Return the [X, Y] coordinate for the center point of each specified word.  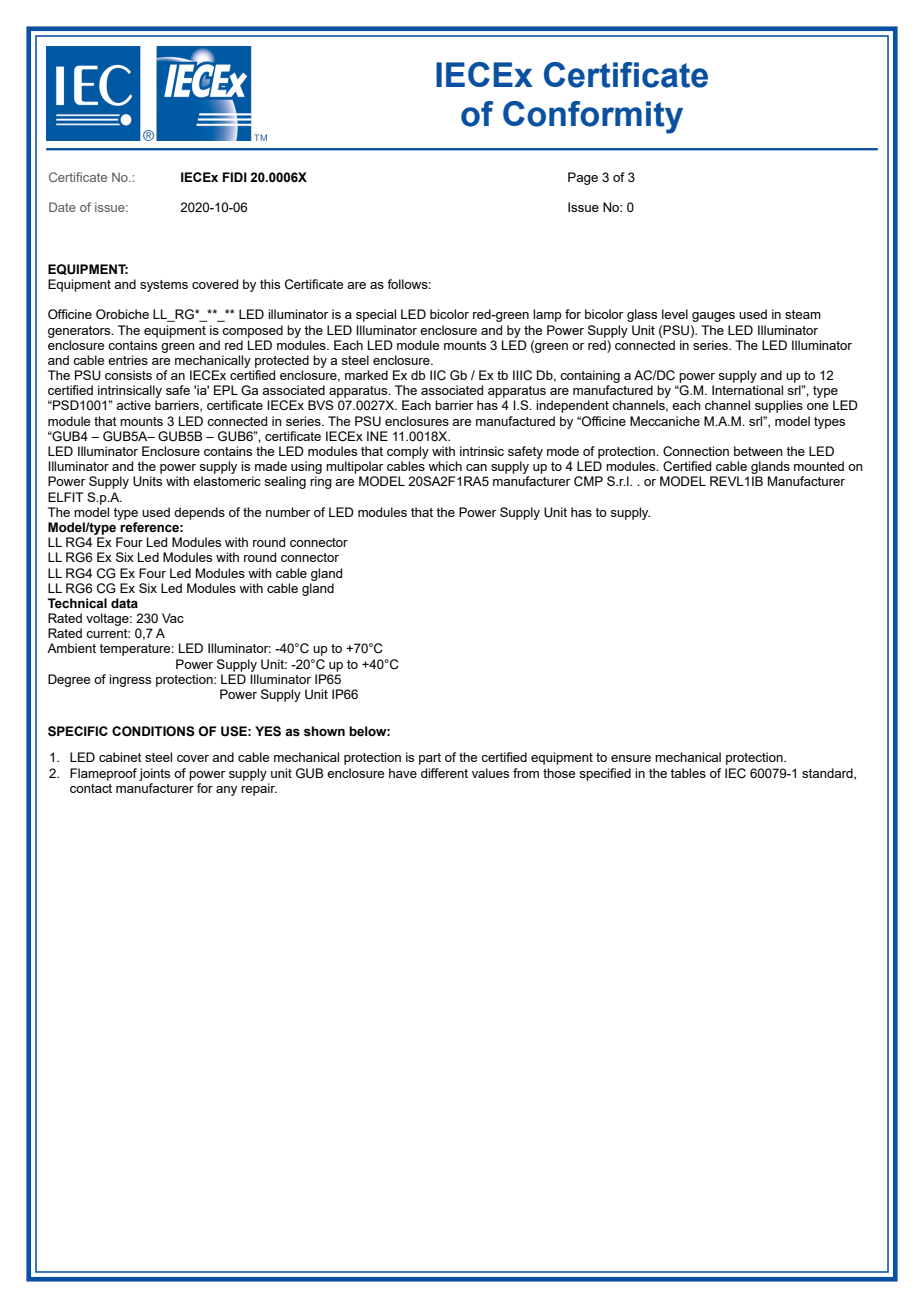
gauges [713, 317]
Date [62, 207]
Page [583, 178]
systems [164, 286]
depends [199, 513]
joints [154, 774]
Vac [173, 618]
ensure [631, 758]
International [747, 390]
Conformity [593, 117]
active [133, 405]
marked [366, 375]
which [445, 466]
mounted [819, 466]
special [376, 315]
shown [324, 731]
